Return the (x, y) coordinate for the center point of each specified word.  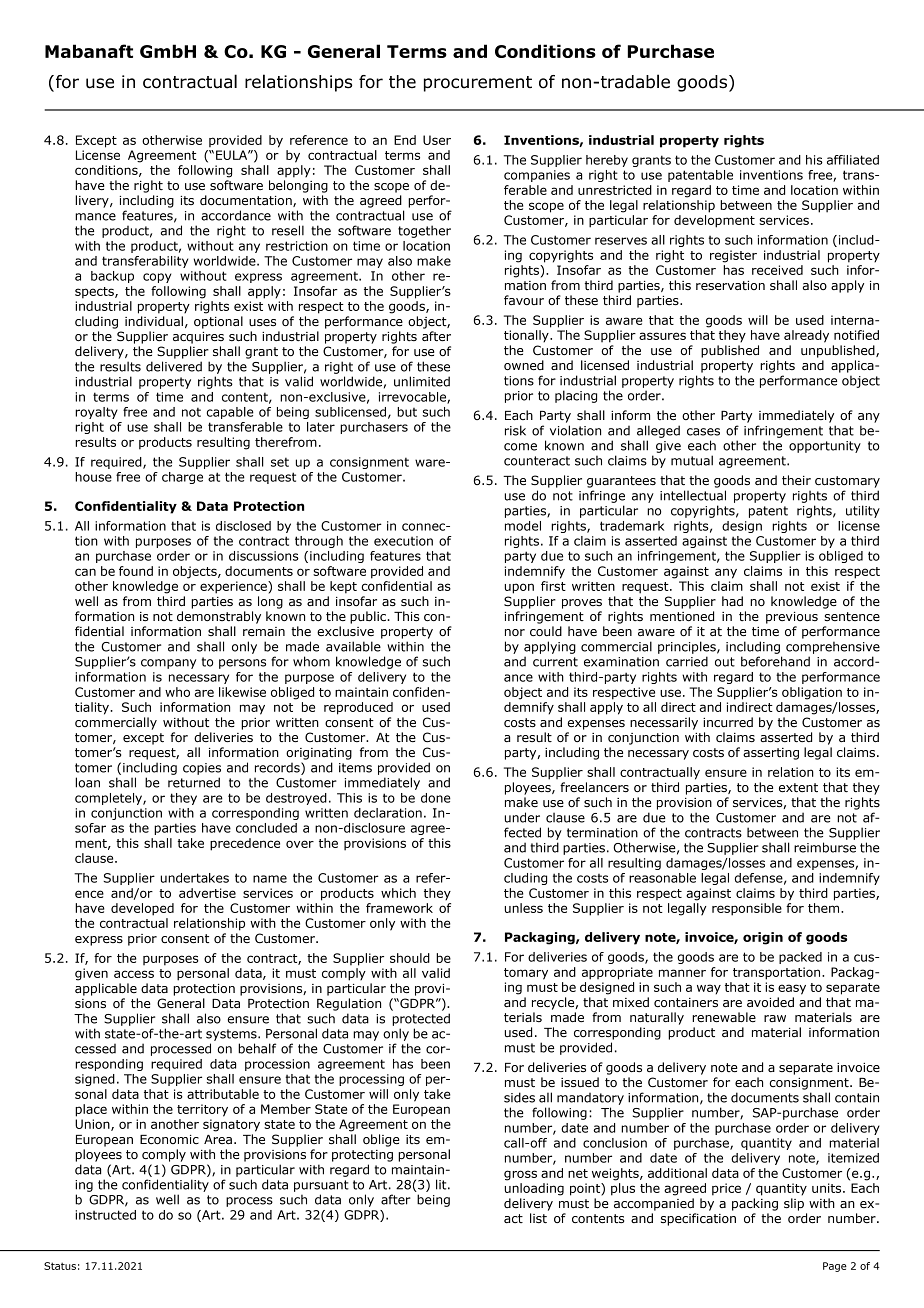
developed (142, 909)
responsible (747, 909)
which (398, 893)
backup (112, 277)
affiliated (853, 160)
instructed (105, 1215)
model (523, 526)
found (136, 571)
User (437, 140)
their (796, 480)
